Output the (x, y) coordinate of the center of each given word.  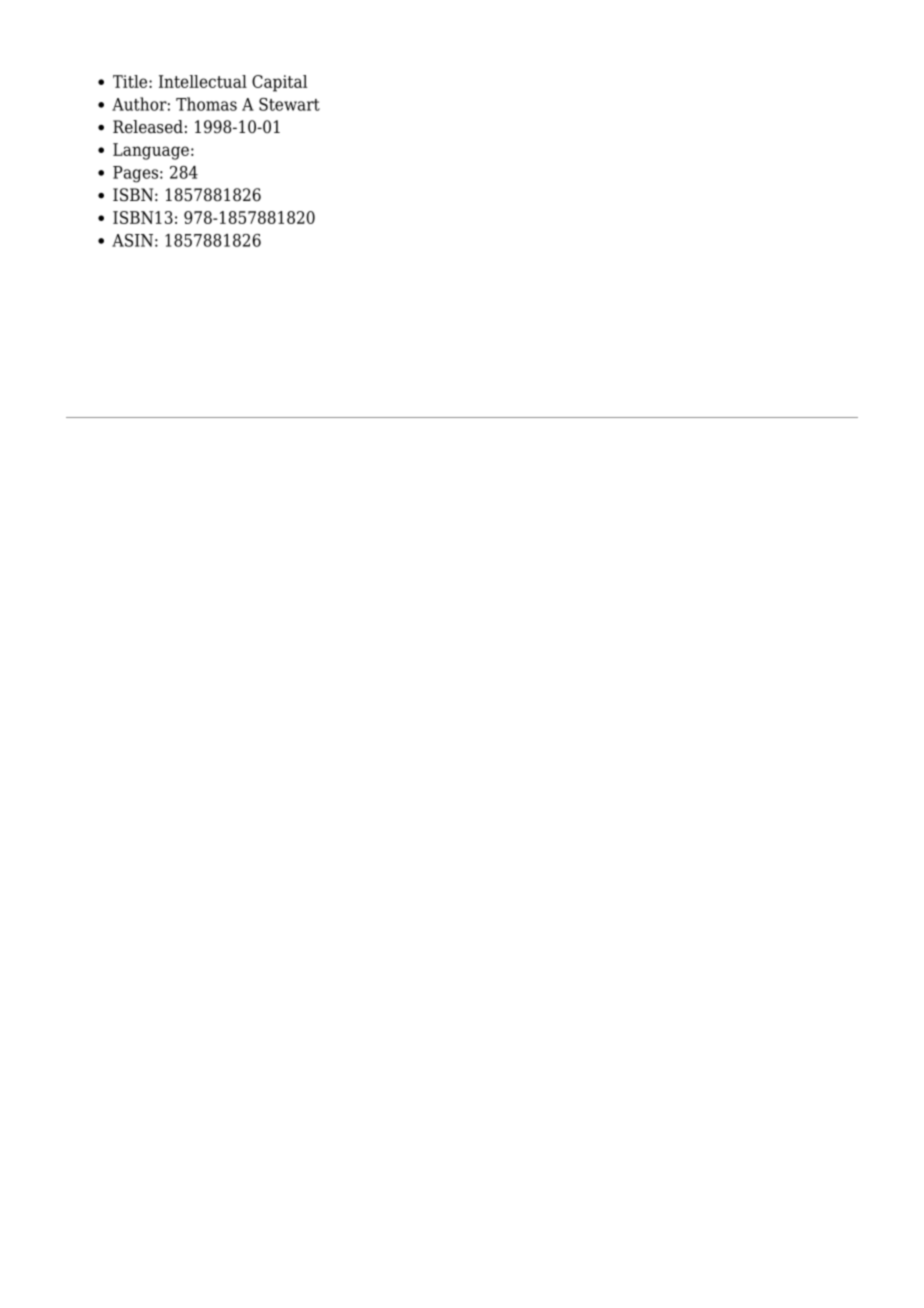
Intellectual (203, 81)
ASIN (132, 240)
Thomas (206, 104)
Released (148, 127)
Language (151, 151)
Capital (279, 83)
